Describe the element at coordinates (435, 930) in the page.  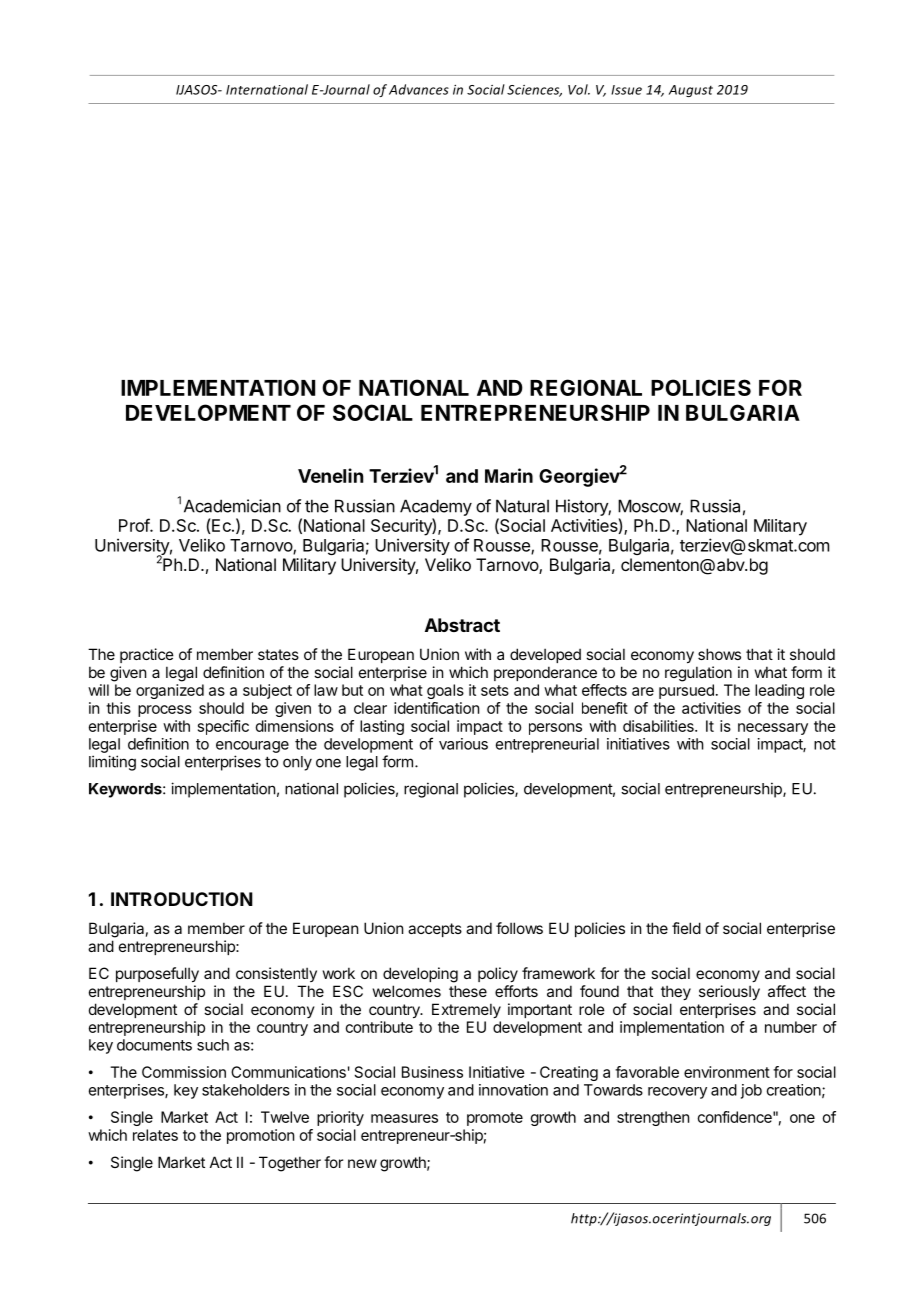
I see `accepts` at that location.
